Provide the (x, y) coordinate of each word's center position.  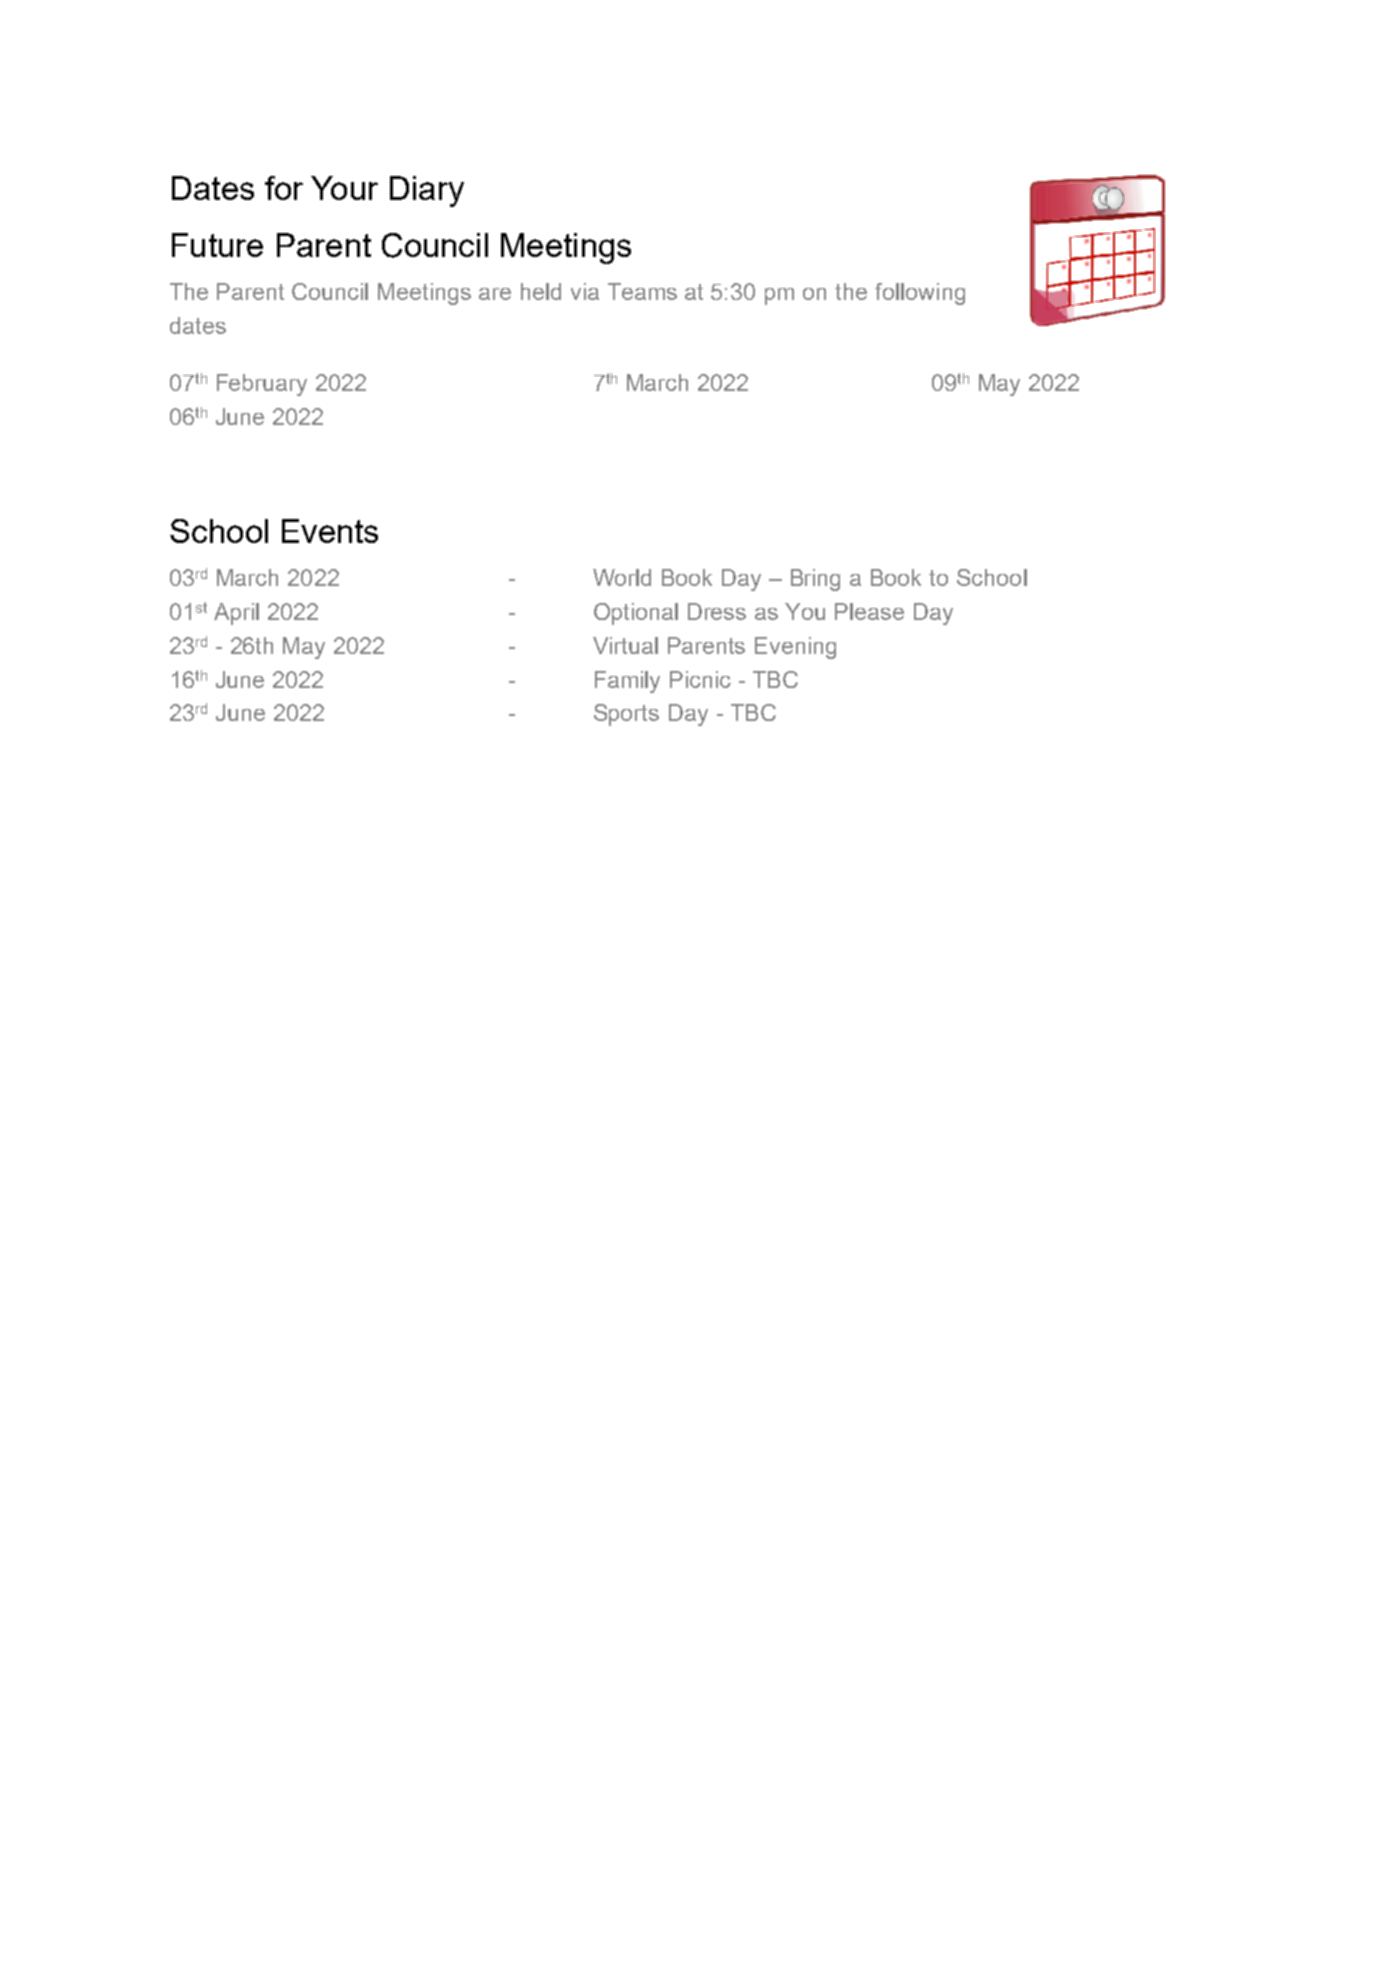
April (236, 614)
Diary (427, 191)
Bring (815, 580)
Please (869, 611)
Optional (636, 614)
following (920, 294)
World (622, 577)
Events (330, 531)
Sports (626, 715)
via (585, 291)
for (284, 188)
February (262, 385)
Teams (642, 291)
